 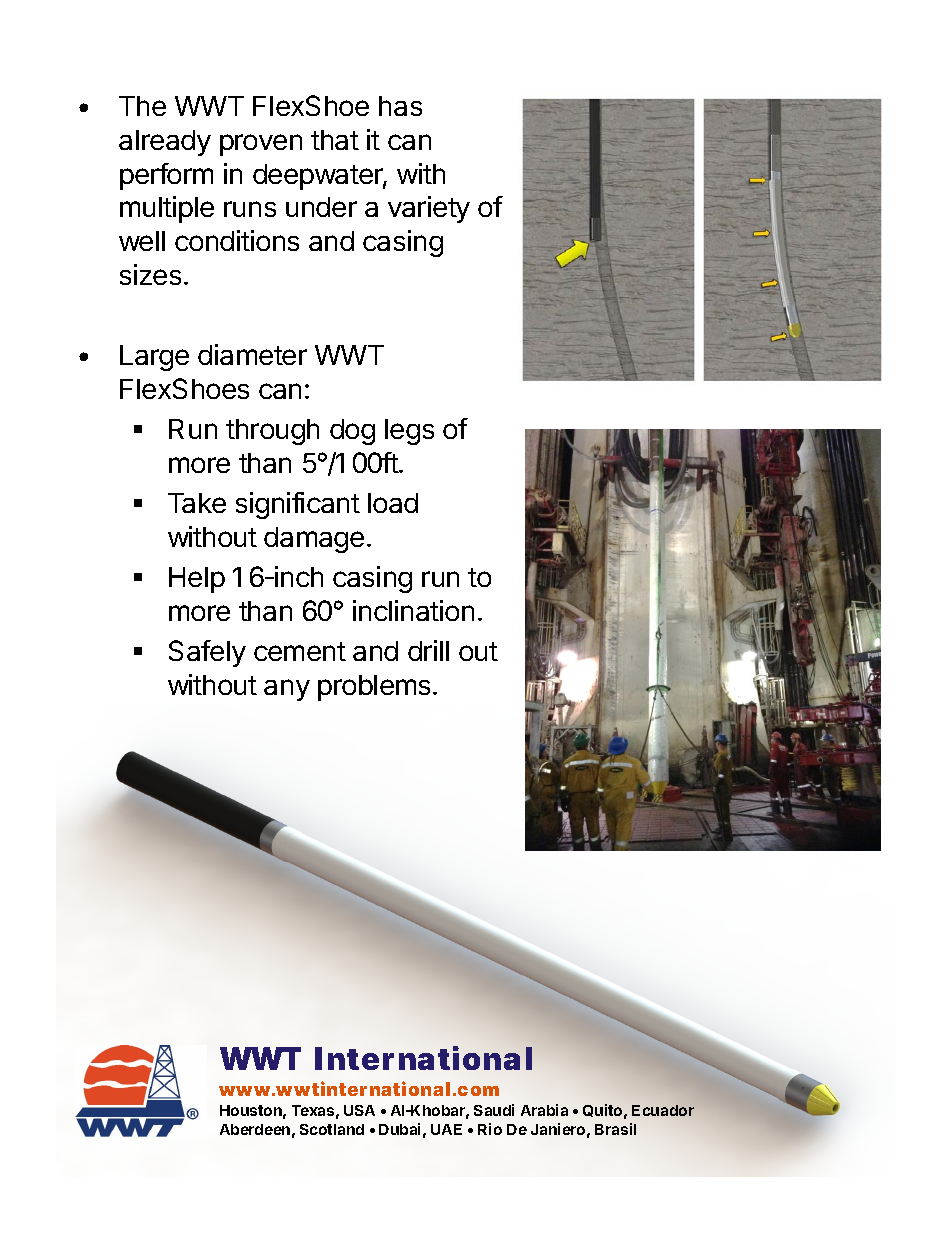 I want to click on Scotland, so click(x=332, y=1129).
